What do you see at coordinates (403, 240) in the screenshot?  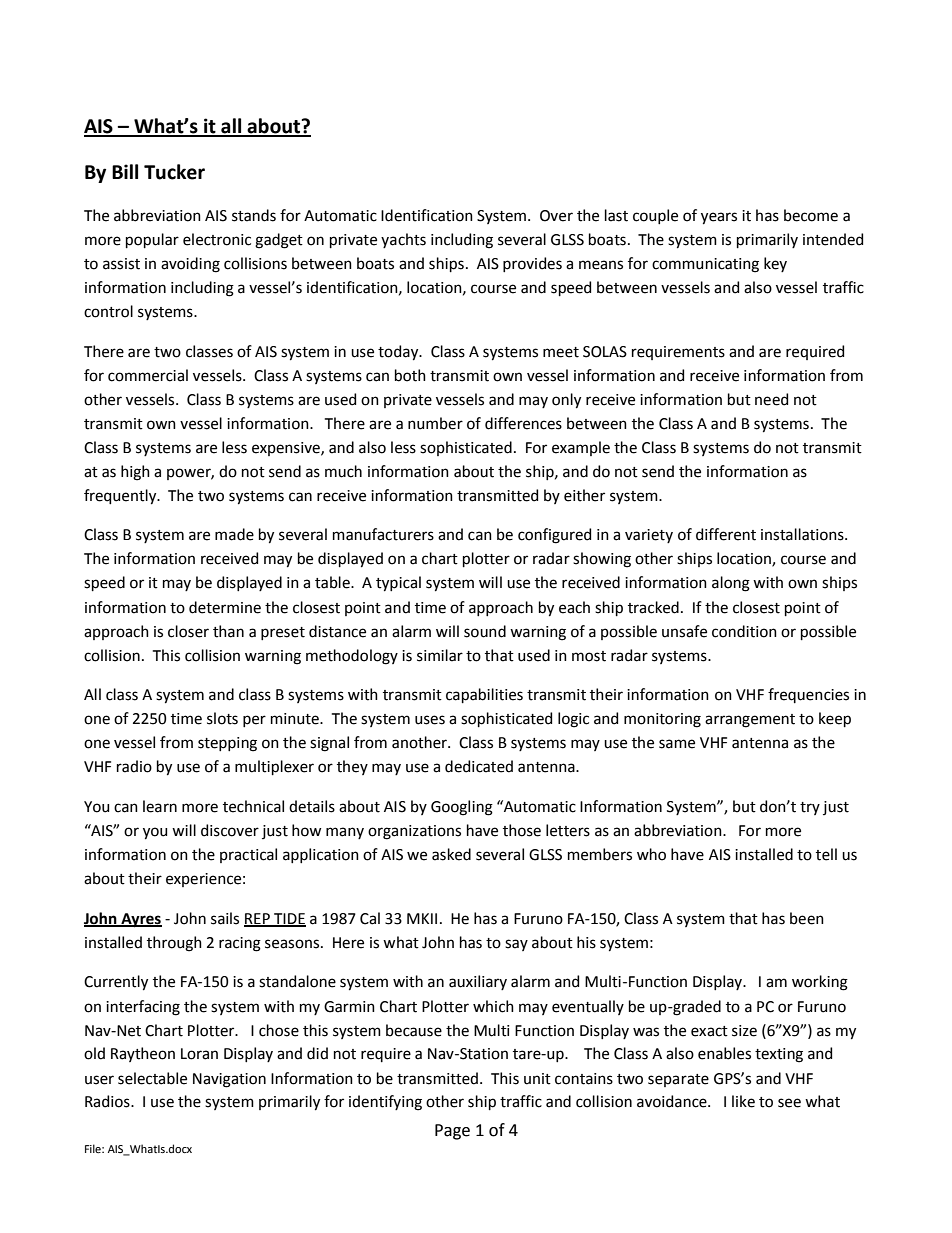 I see `yachts` at bounding box center [403, 240].
